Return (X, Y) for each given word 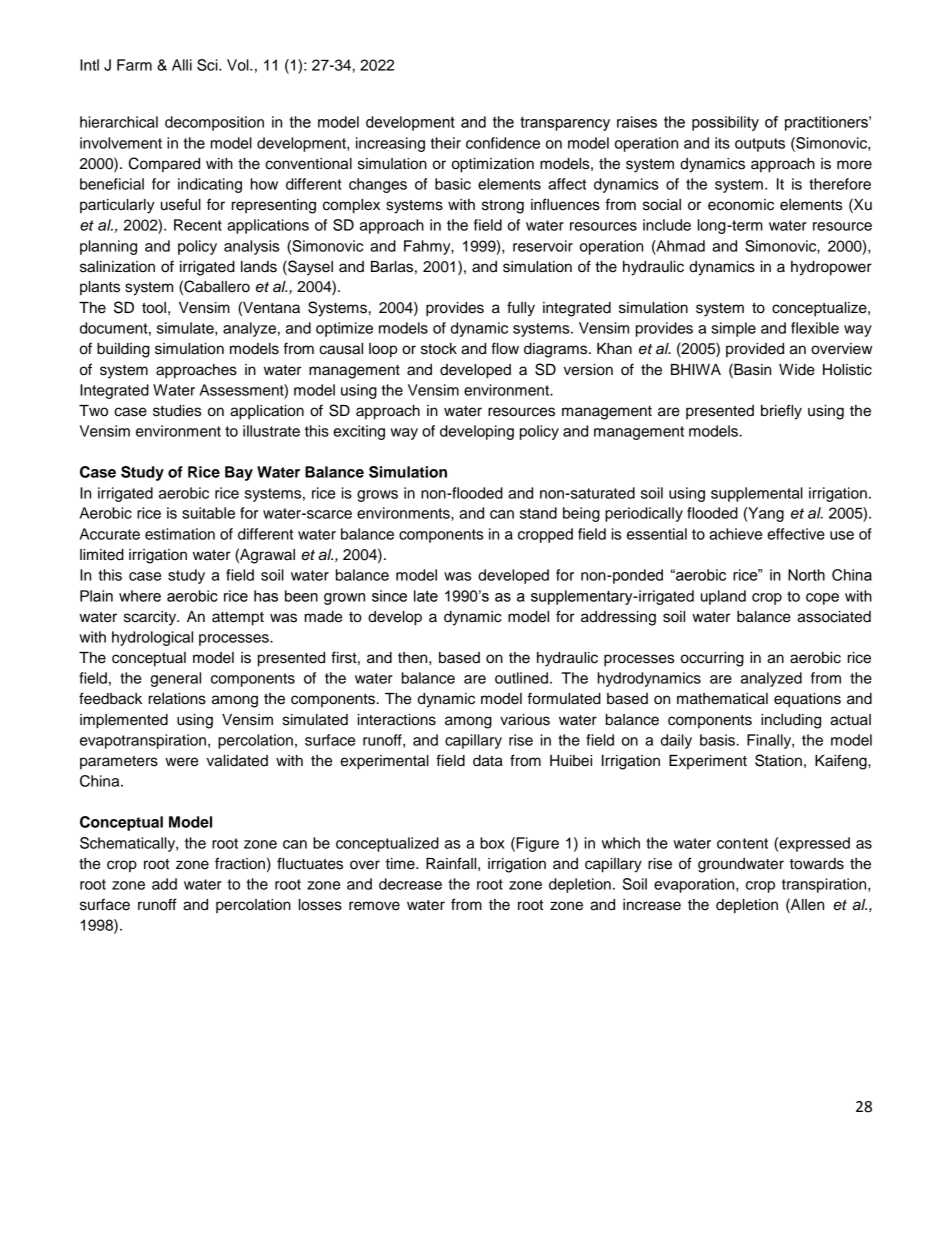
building (123, 350)
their (445, 143)
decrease (410, 884)
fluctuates (310, 863)
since (389, 596)
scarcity (151, 618)
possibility (725, 123)
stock (439, 349)
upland (723, 597)
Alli (182, 65)
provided (755, 350)
